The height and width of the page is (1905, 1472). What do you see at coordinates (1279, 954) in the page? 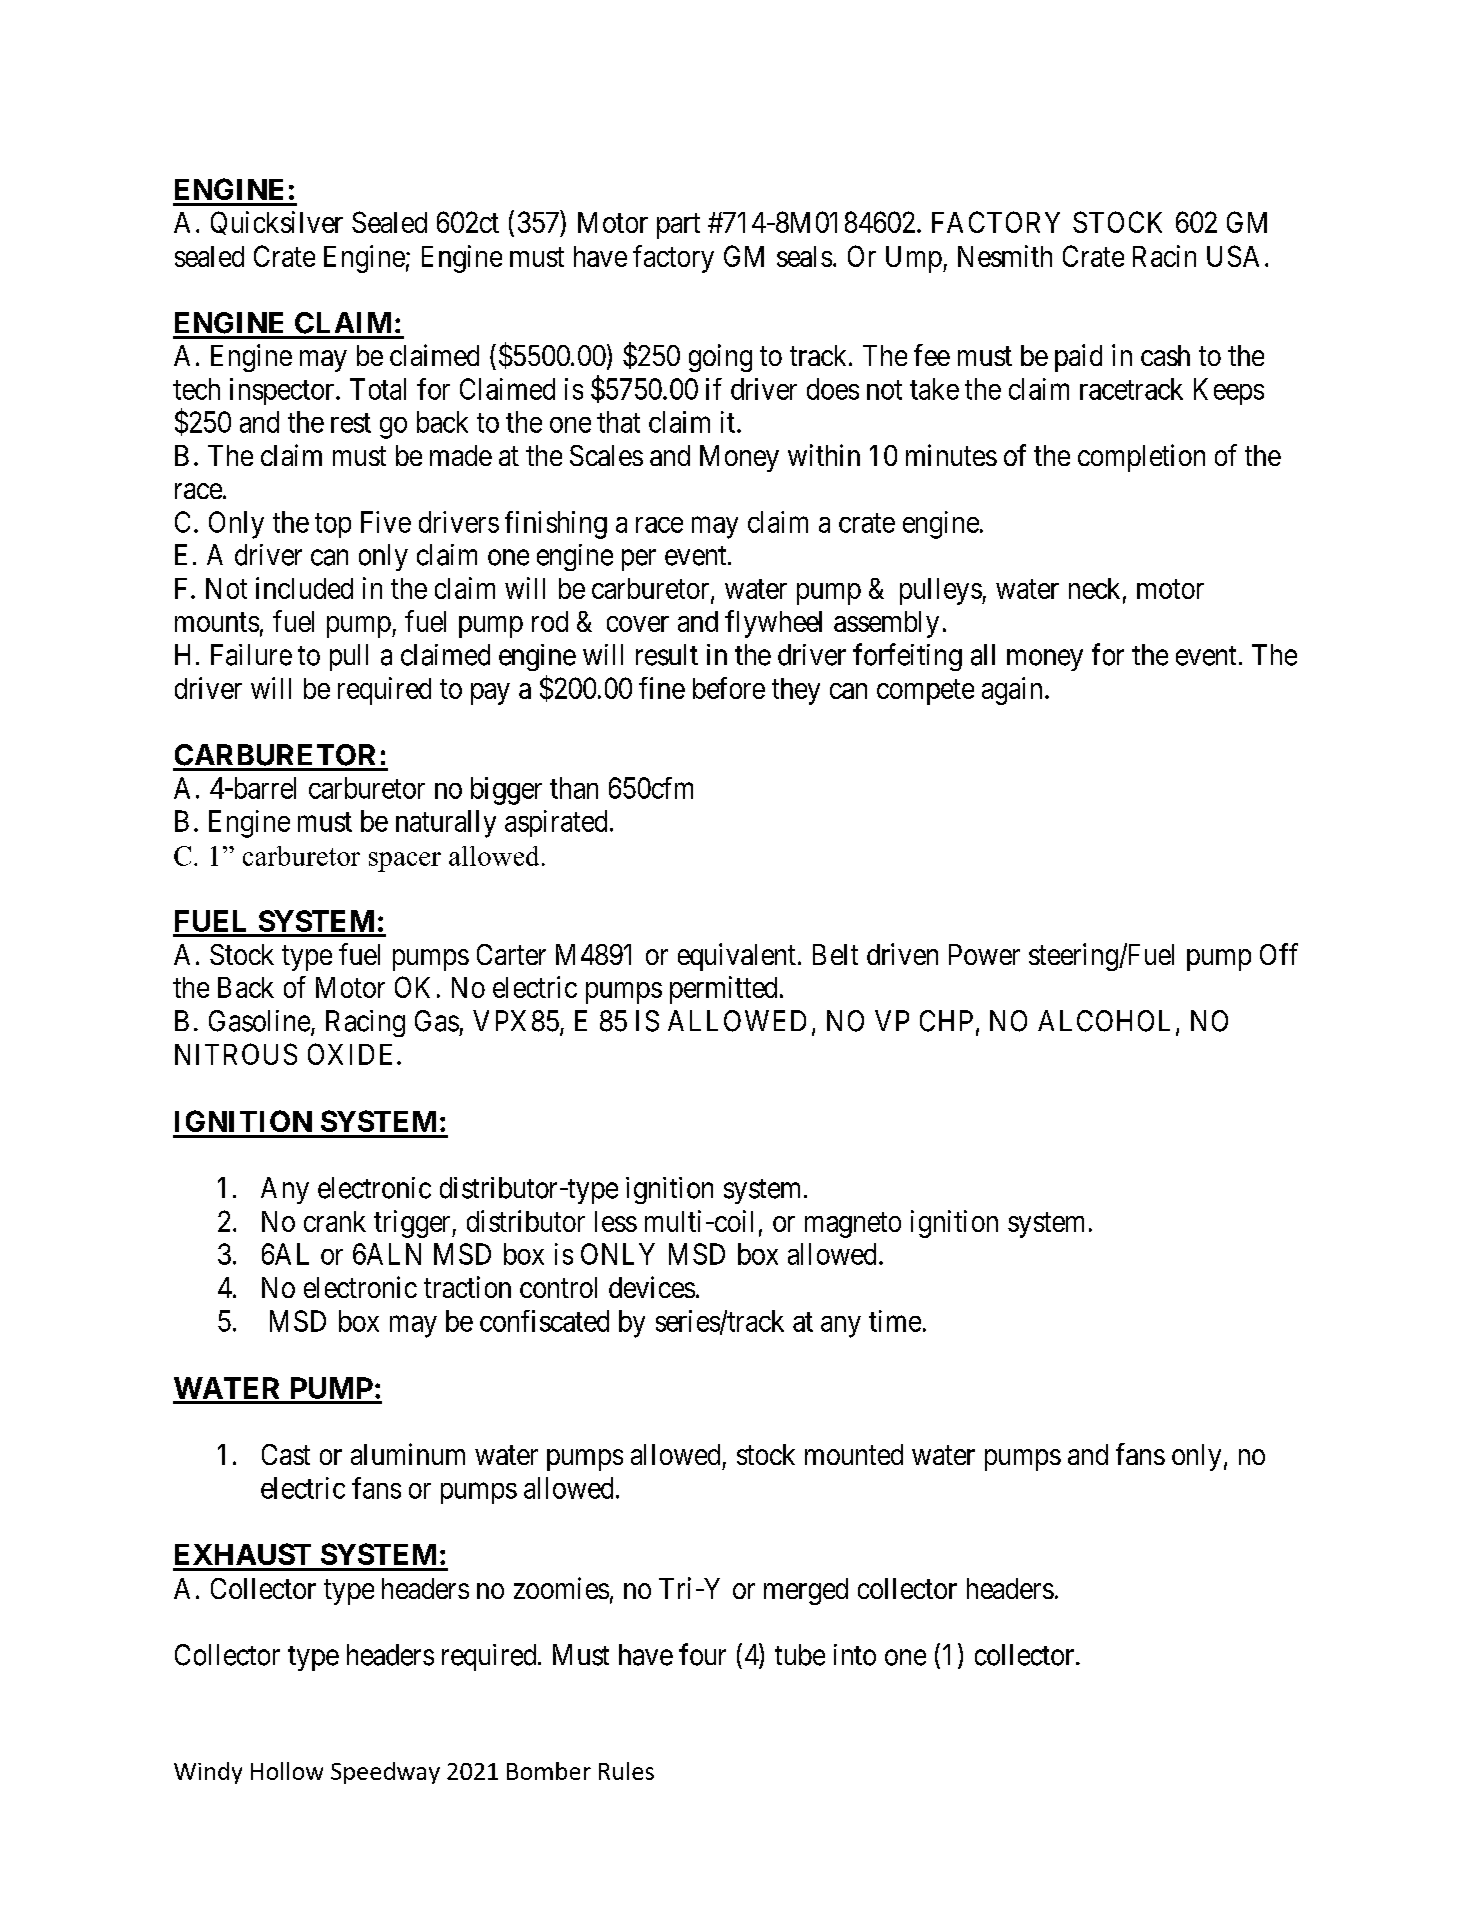
I see `Off` at bounding box center [1279, 954].
